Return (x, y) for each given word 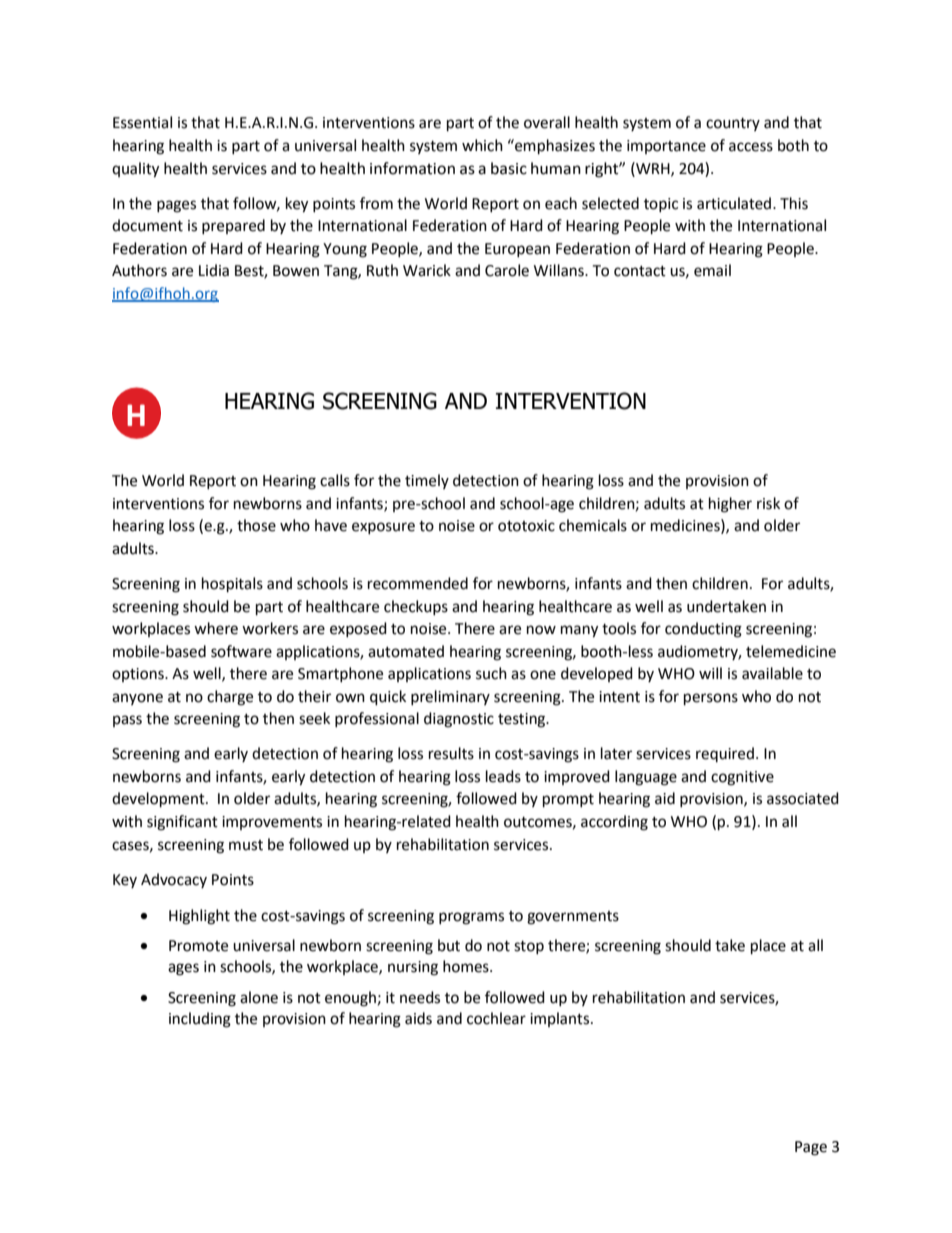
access (751, 147)
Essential (142, 122)
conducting (703, 630)
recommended (418, 583)
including (200, 1020)
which (482, 145)
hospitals (232, 585)
